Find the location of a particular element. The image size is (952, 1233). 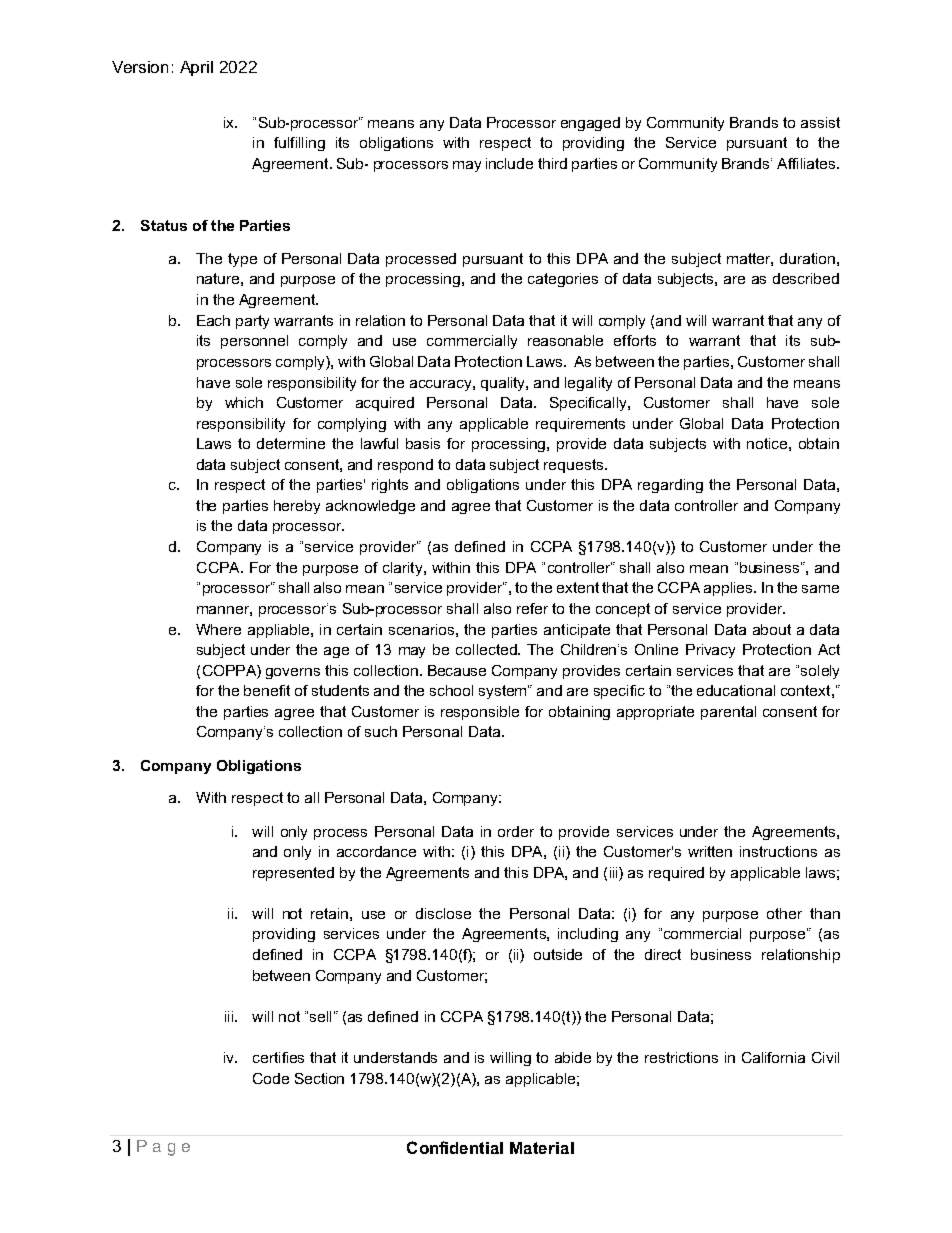

Code is located at coordinates (271, 1078).
